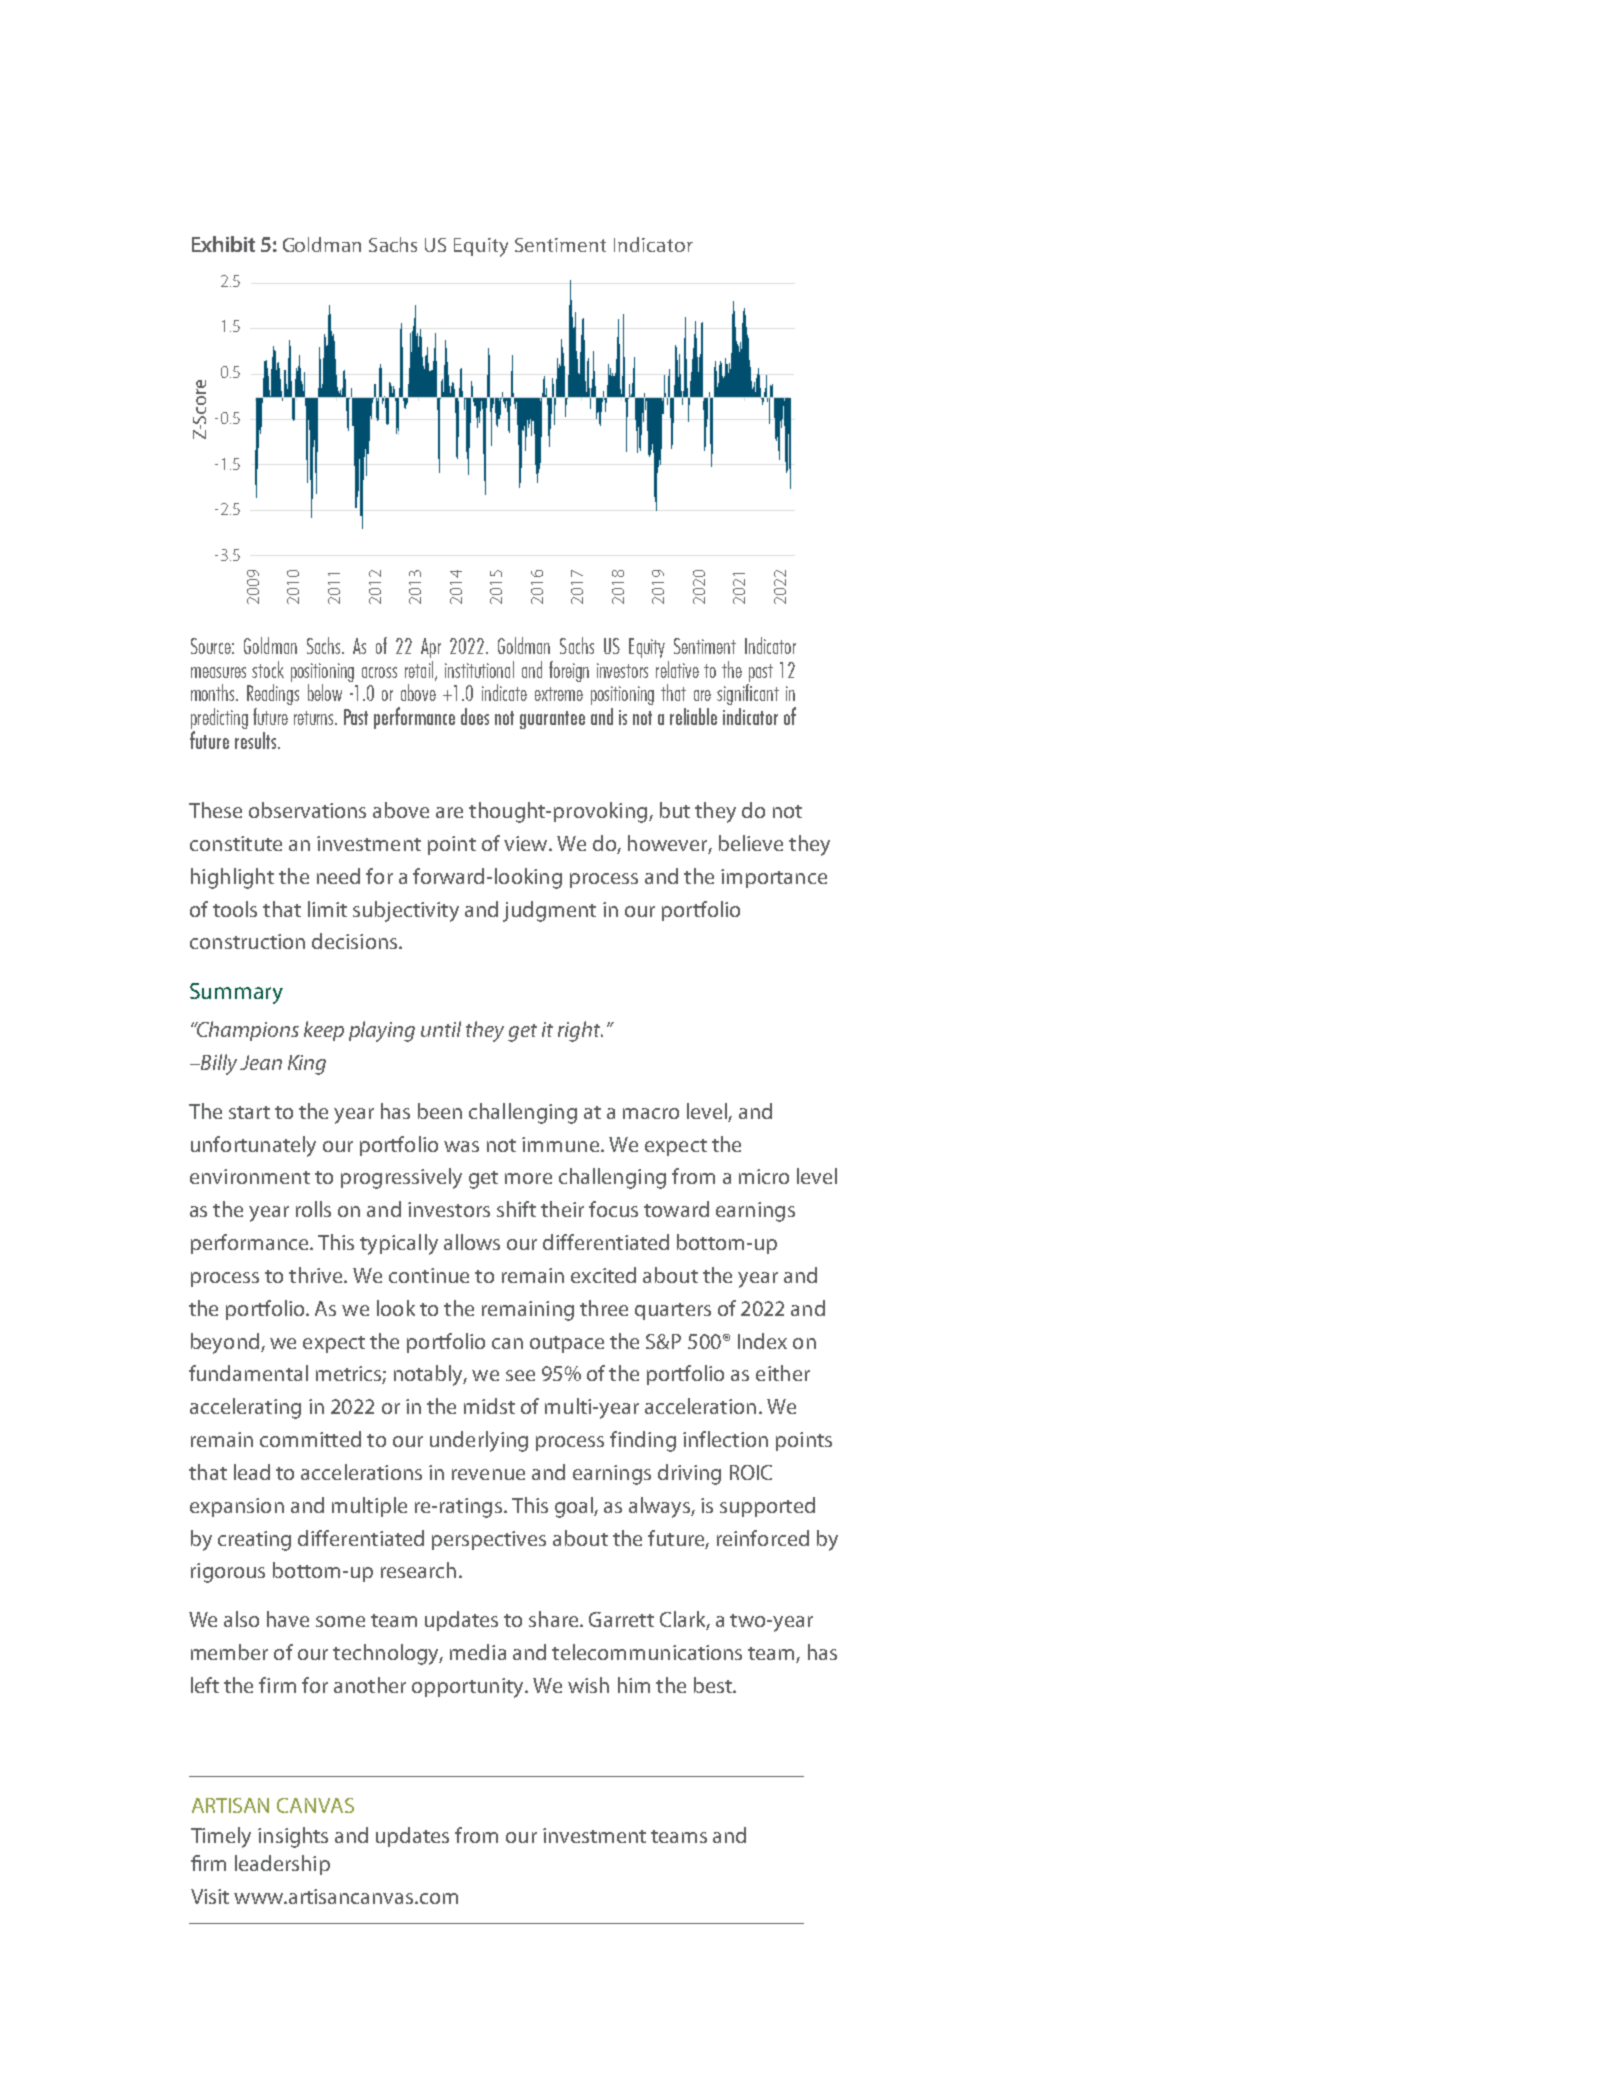 The image size is (1607, 2080). I want to click on insights, so click(293, 1837).
